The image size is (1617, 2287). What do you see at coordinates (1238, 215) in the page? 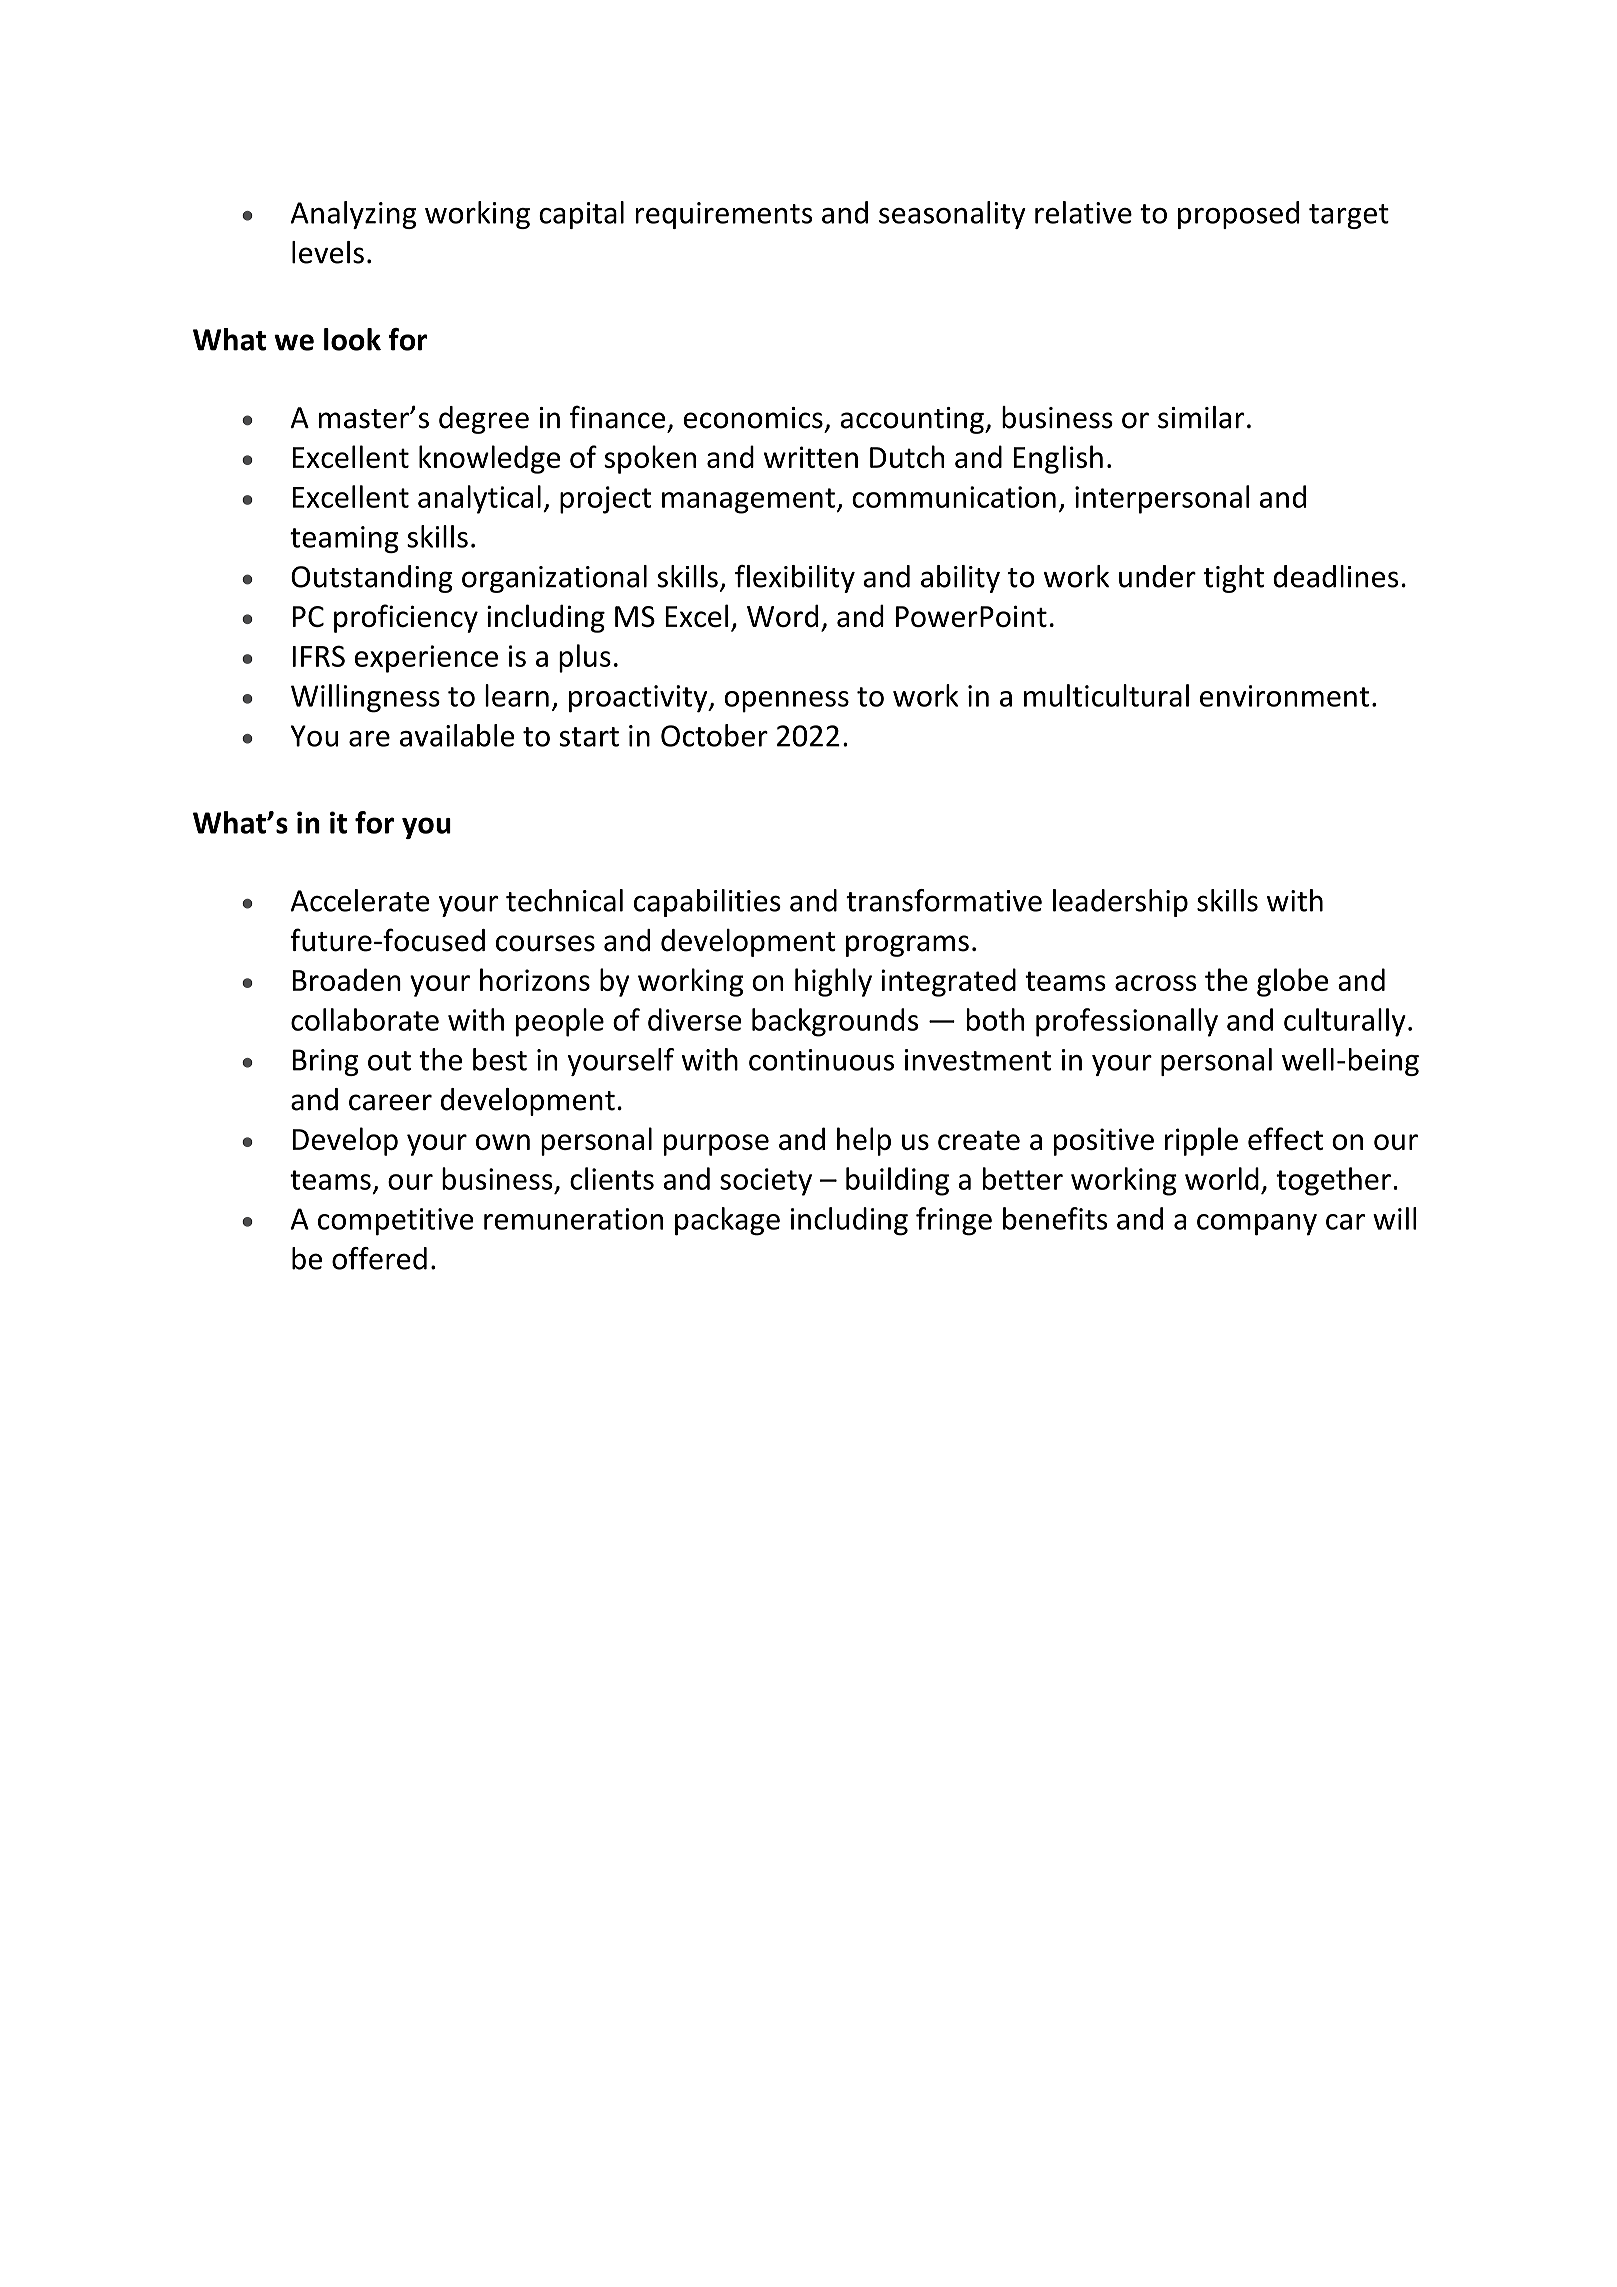
I see `proposed` at bounding box center [1238, 215].
